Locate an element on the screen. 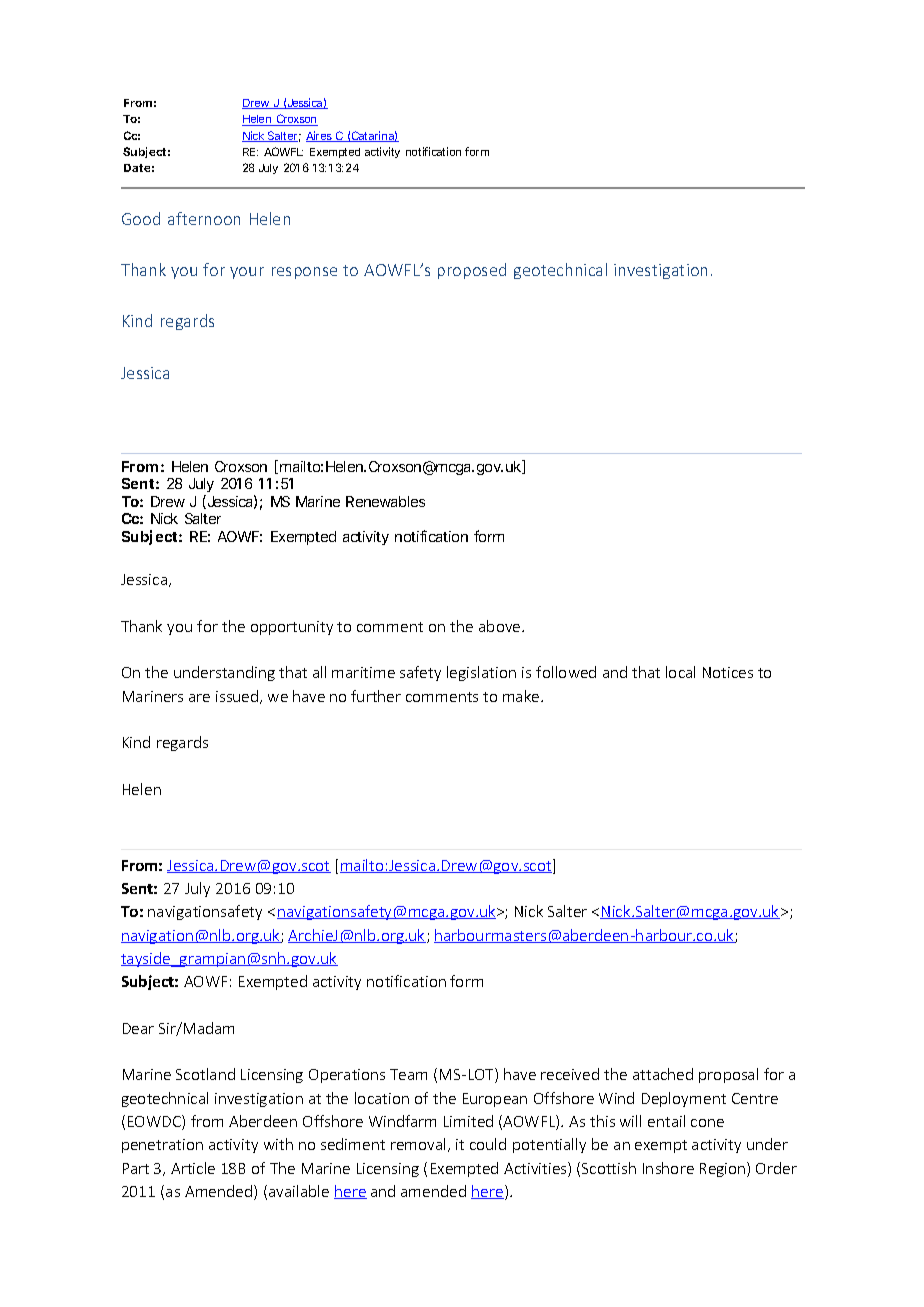 The image size is (924, 1307). above is located at coordinates (501, 626).
